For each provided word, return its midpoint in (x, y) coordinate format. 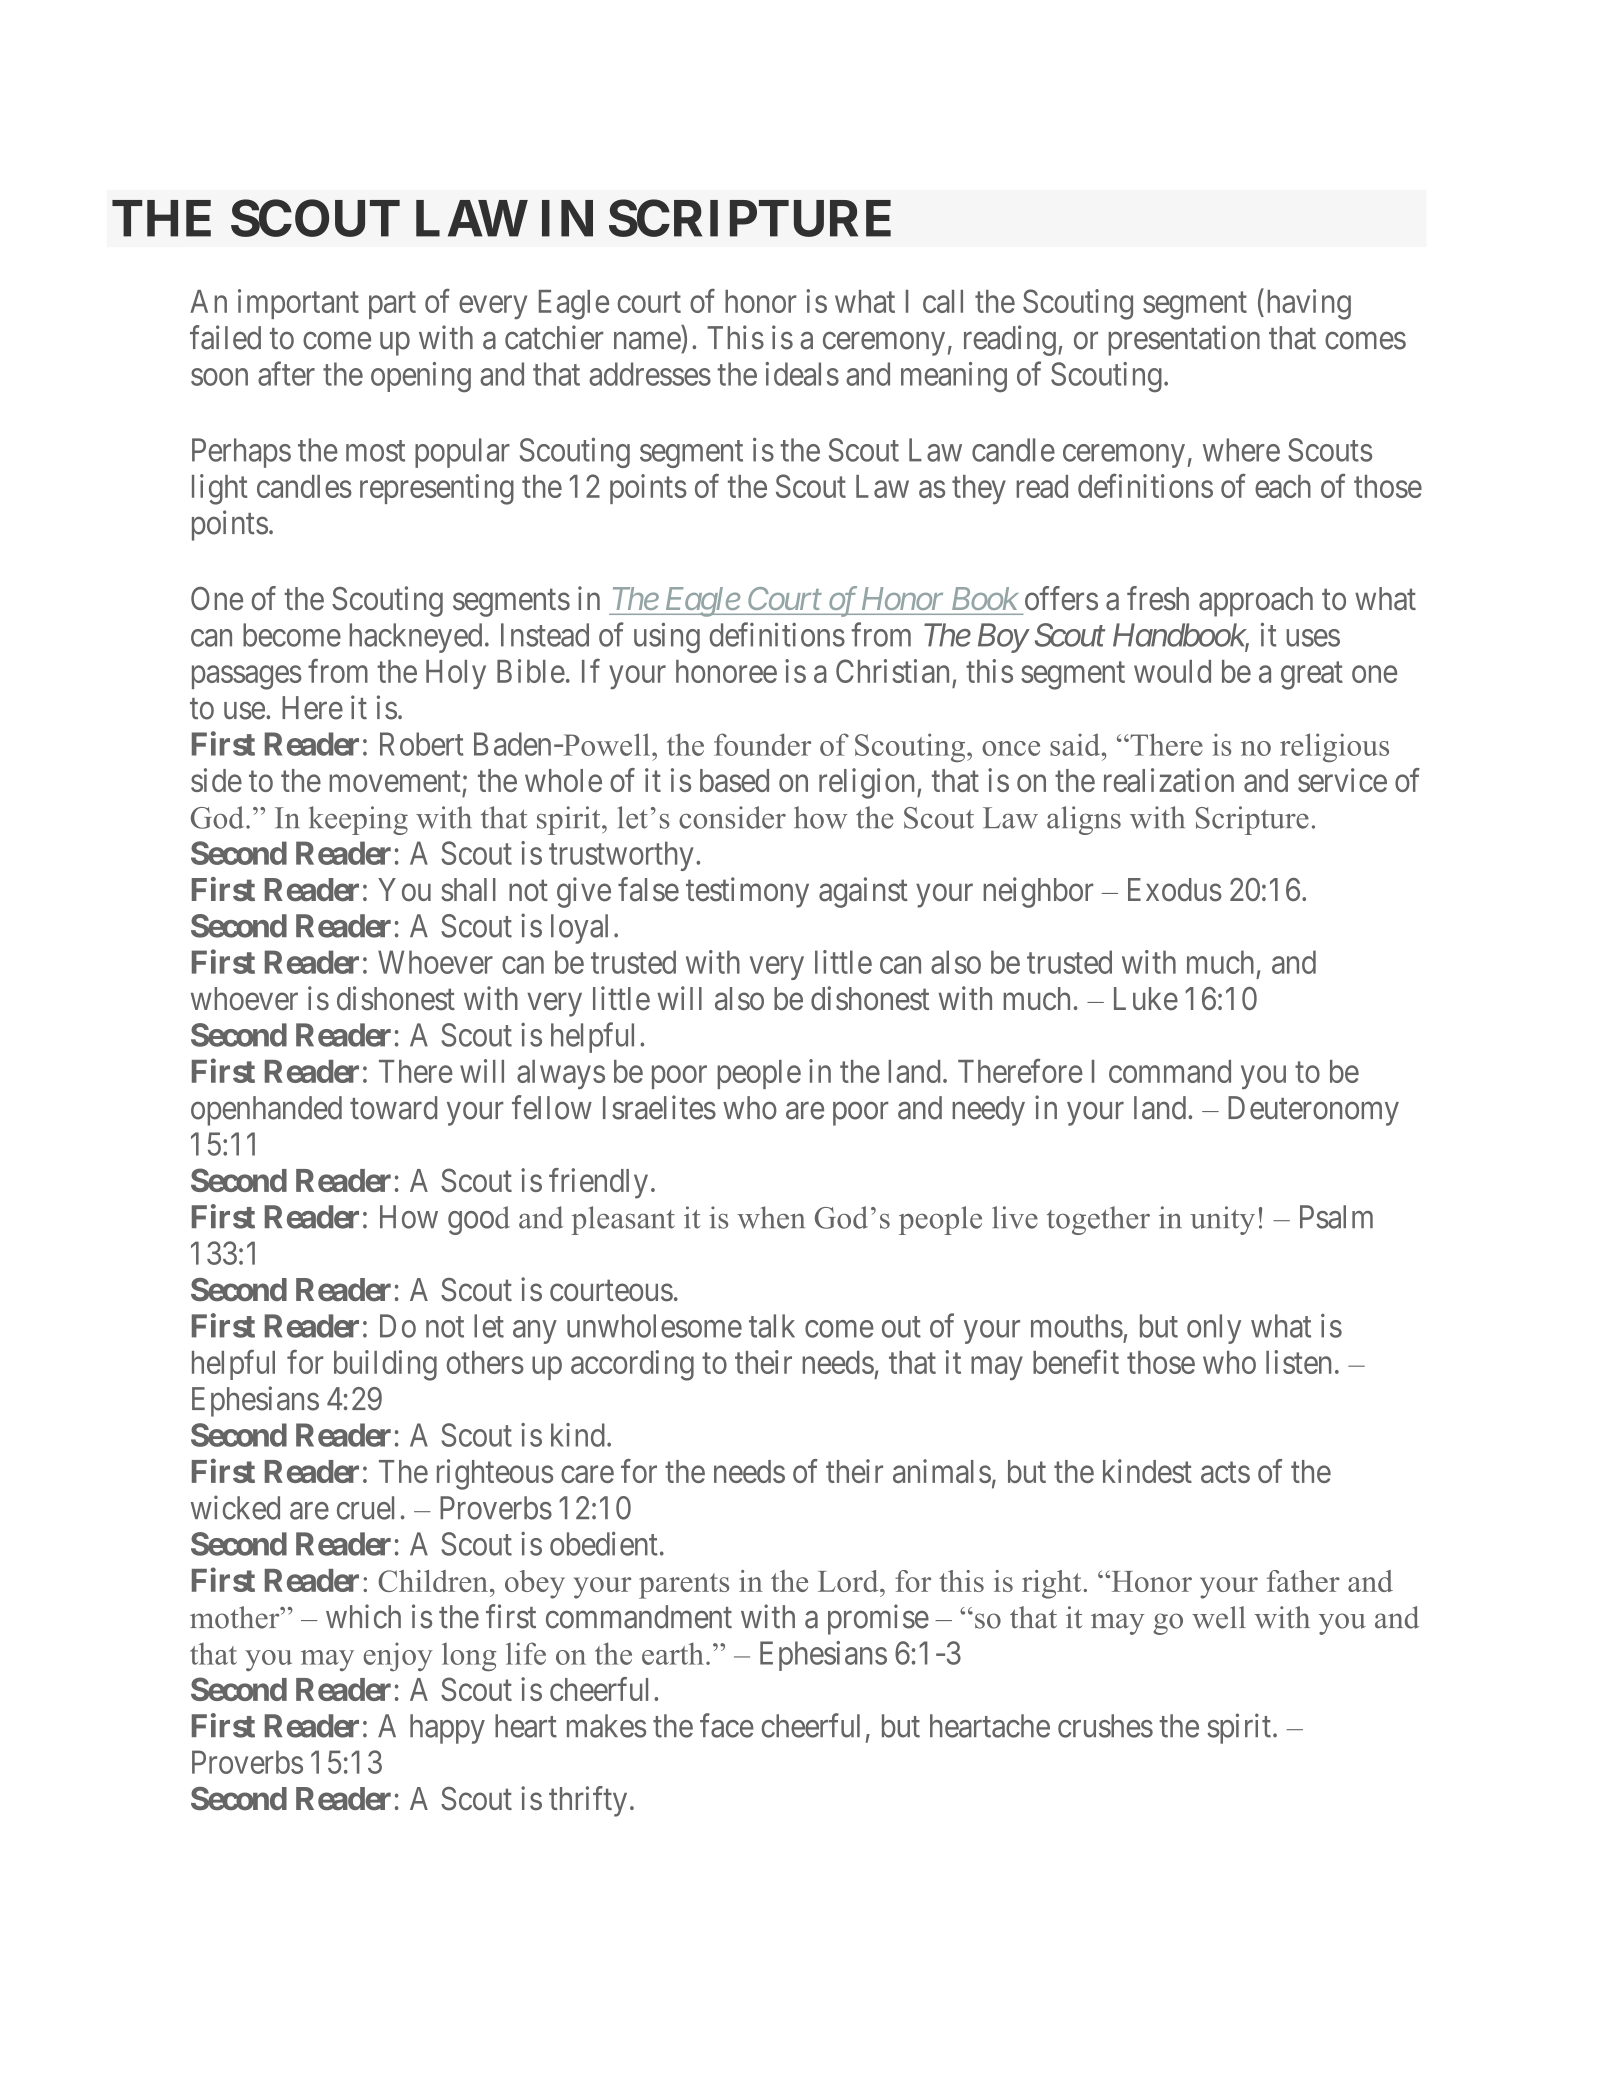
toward (393, 1108)
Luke (1146, 999)
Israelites (659, 1107)
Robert (421, 744)
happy (447, 1729)
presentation (1184, 340)
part (392, 305)
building (385, 1365)
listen (1298, 1362)
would (1172, 671)
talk (772, 1326)
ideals (802, 374)
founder (762, 744)
